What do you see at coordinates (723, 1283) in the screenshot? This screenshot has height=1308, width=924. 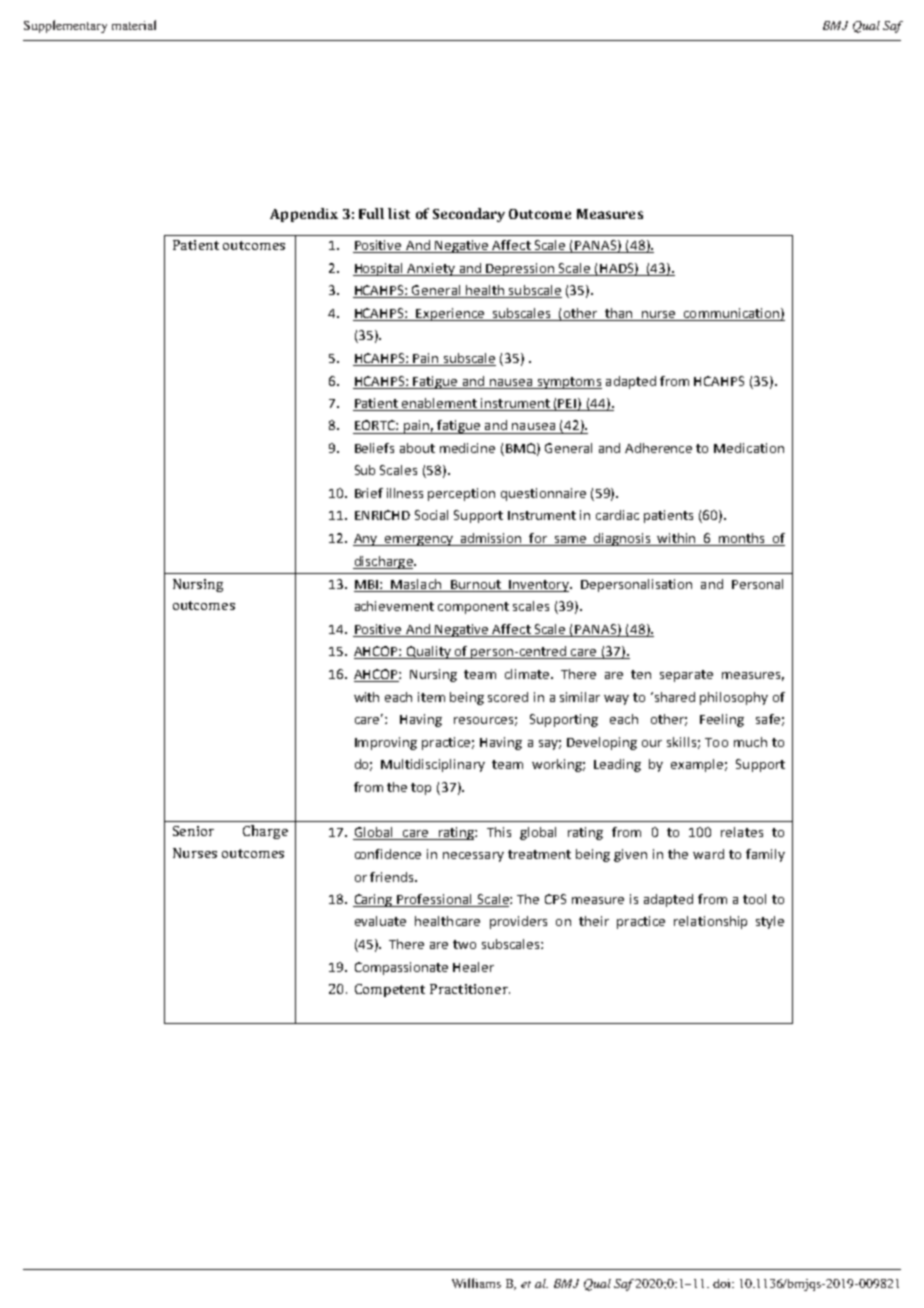 I see `doi` at bounding box center [723, 1283].
